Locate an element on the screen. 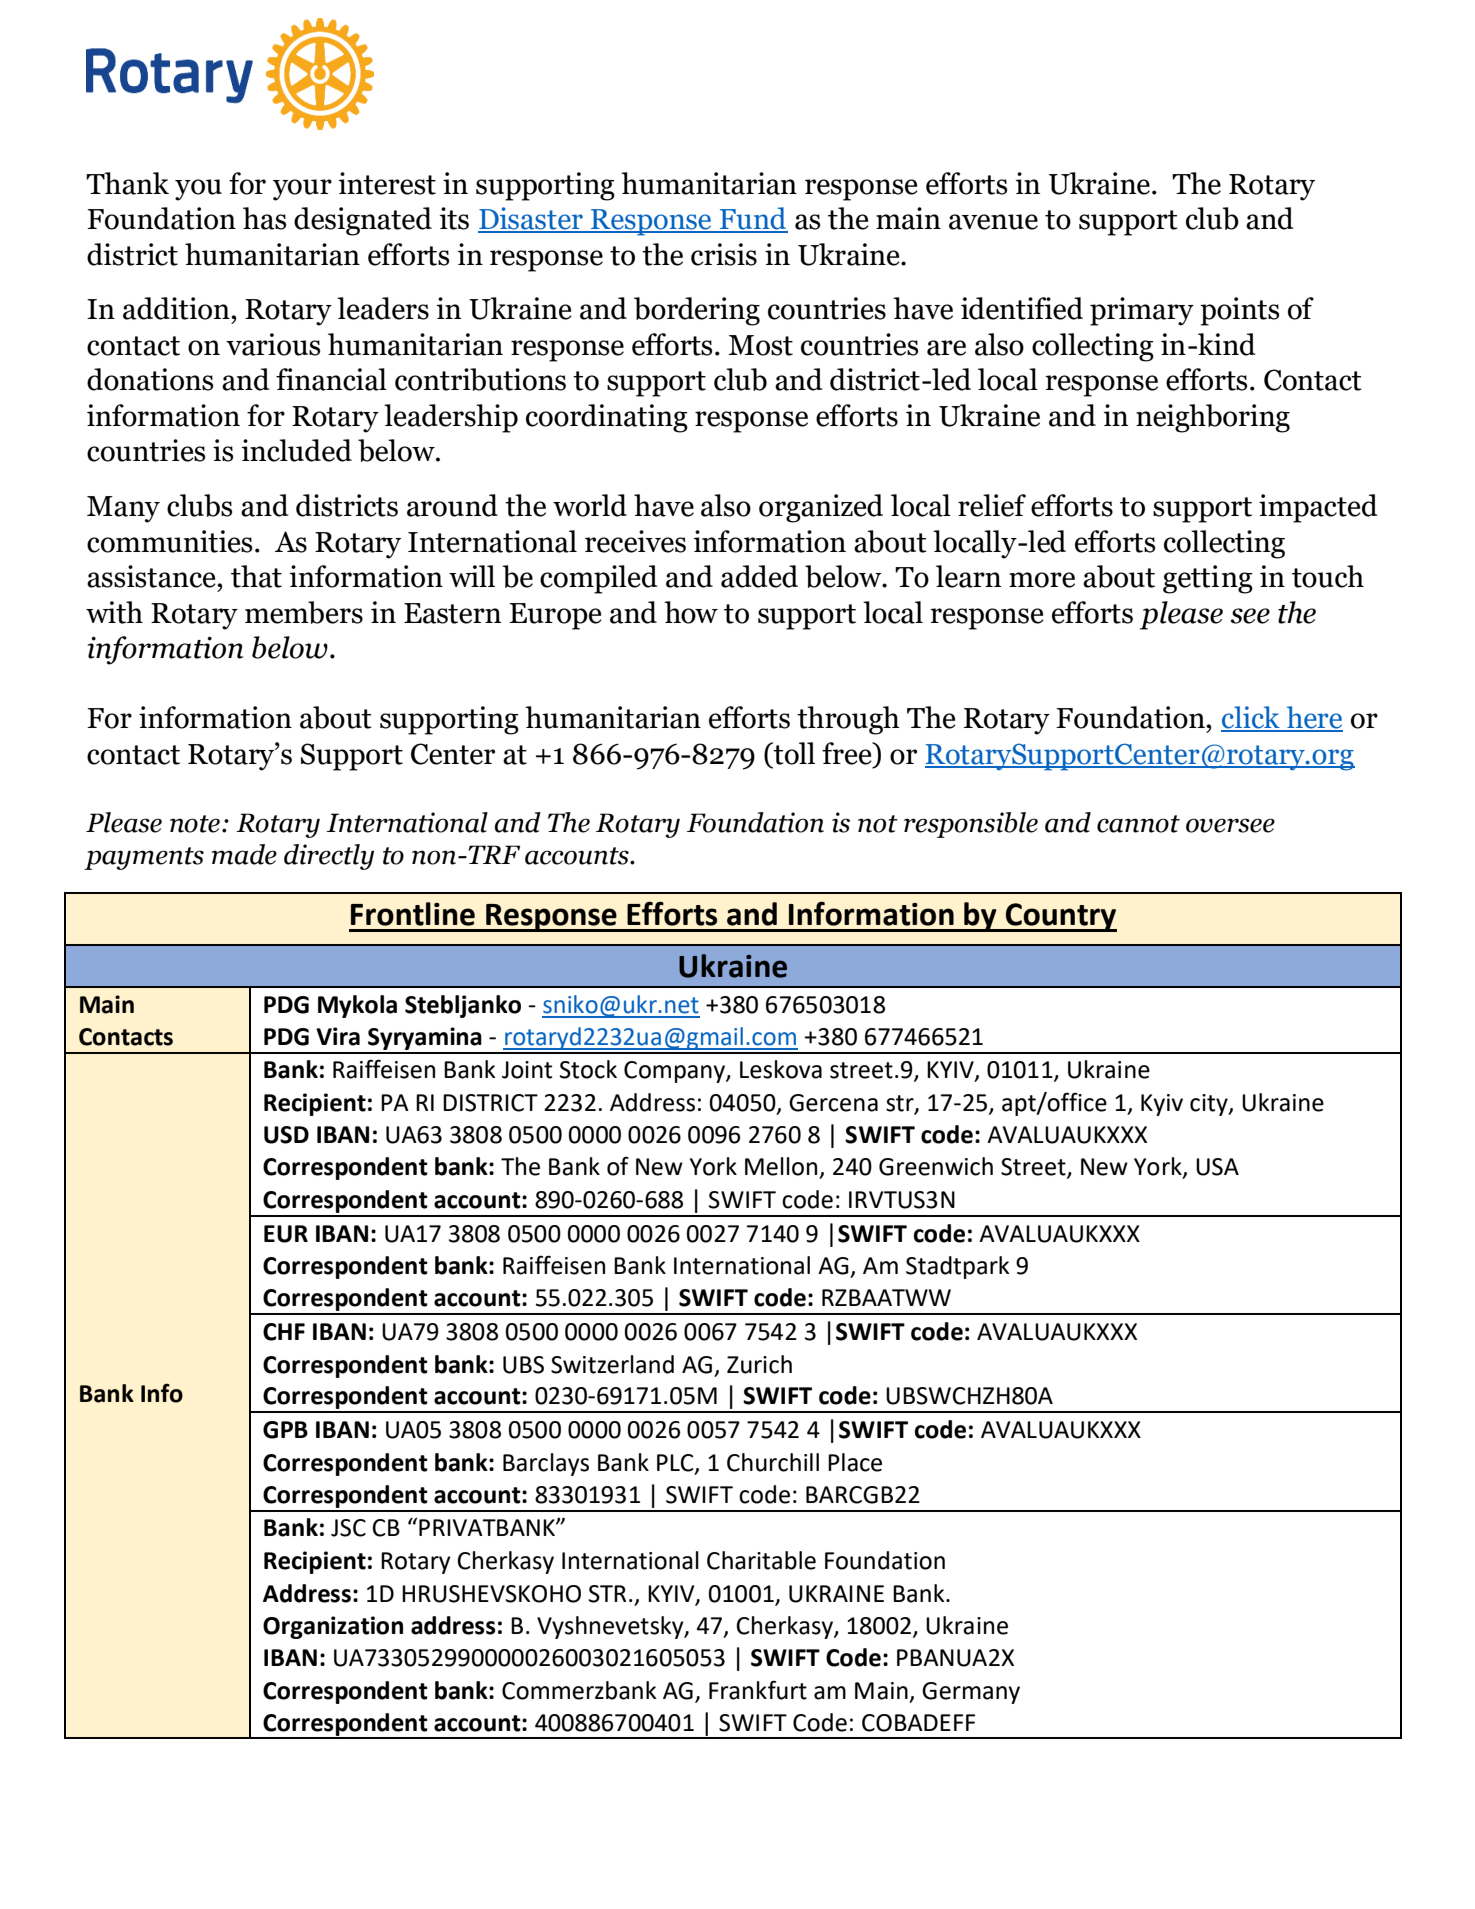 The width and height of the screenshot is (1475, 1909). has is located at coordinates (264, 218).
